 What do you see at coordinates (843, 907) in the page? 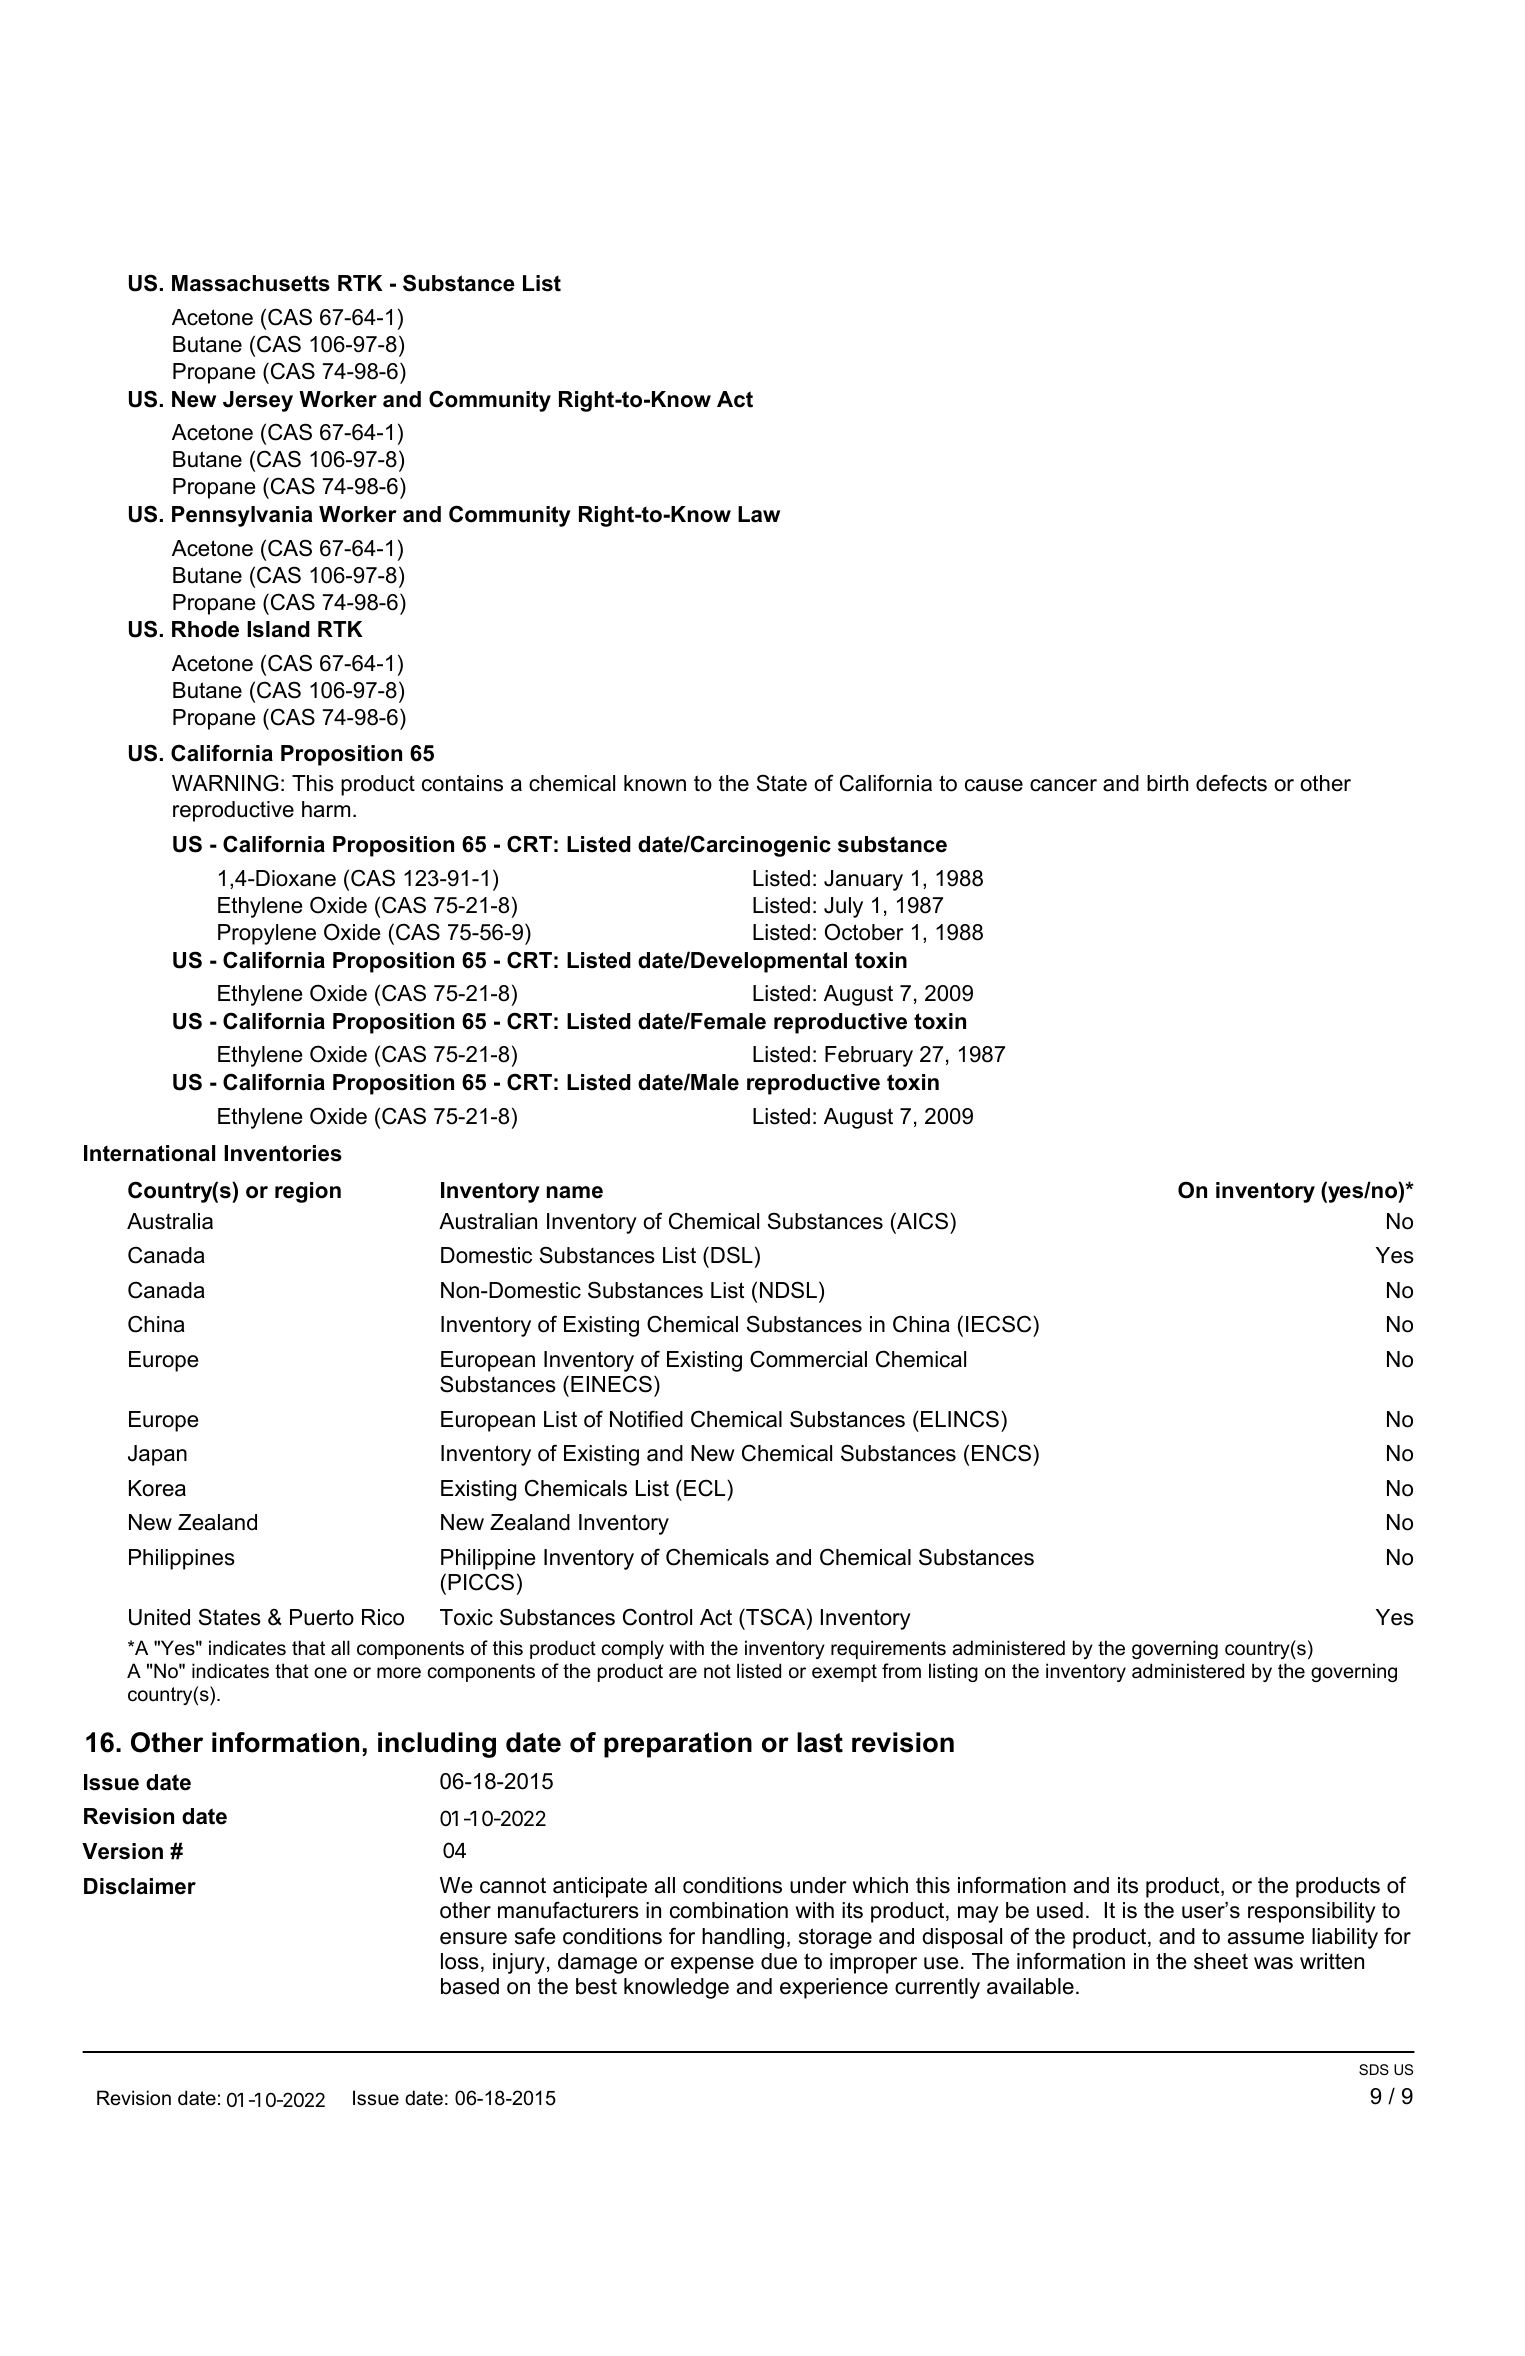
I see `July` at bounding box center [843, 907].
